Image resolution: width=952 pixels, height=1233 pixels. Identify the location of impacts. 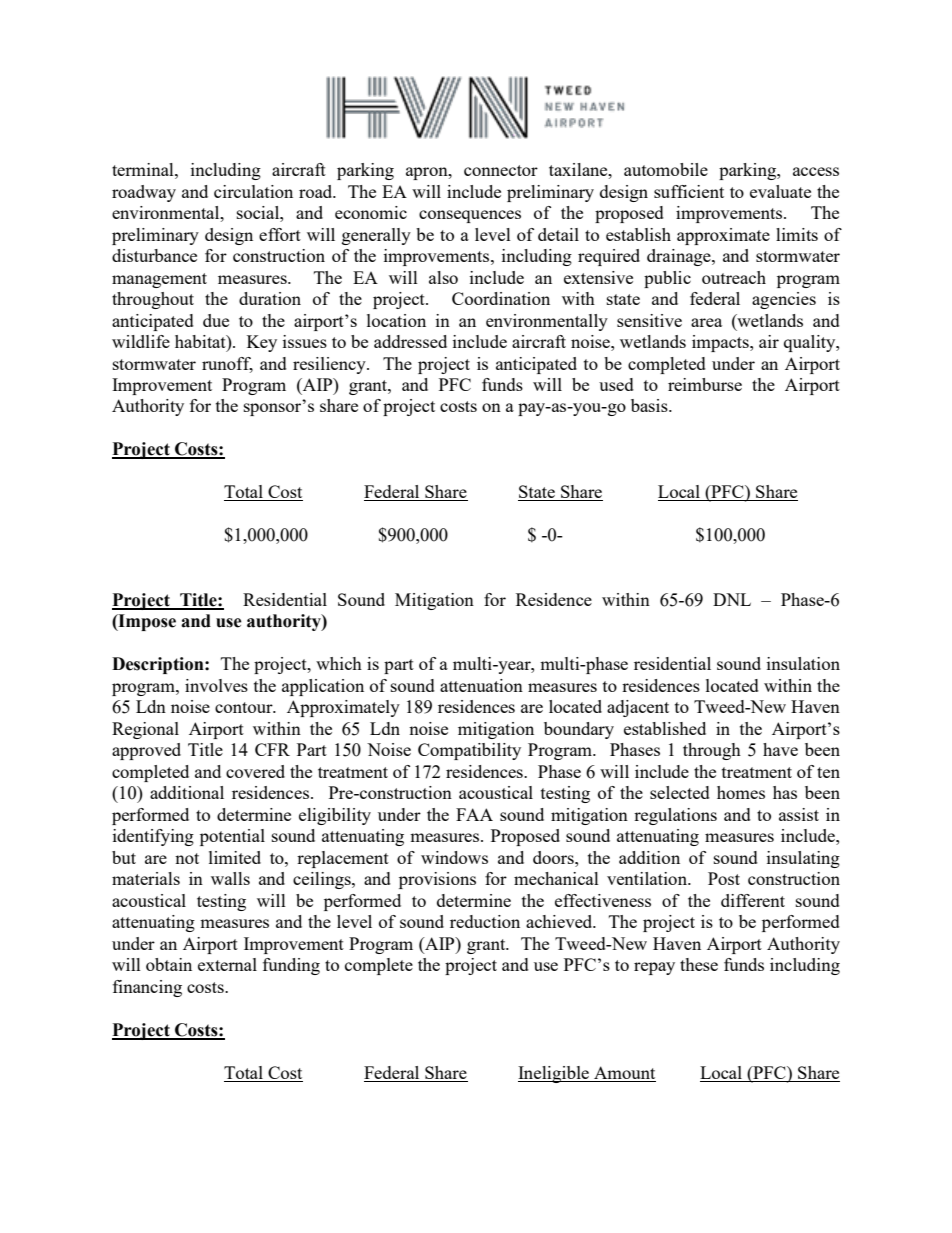
(721, 343).
